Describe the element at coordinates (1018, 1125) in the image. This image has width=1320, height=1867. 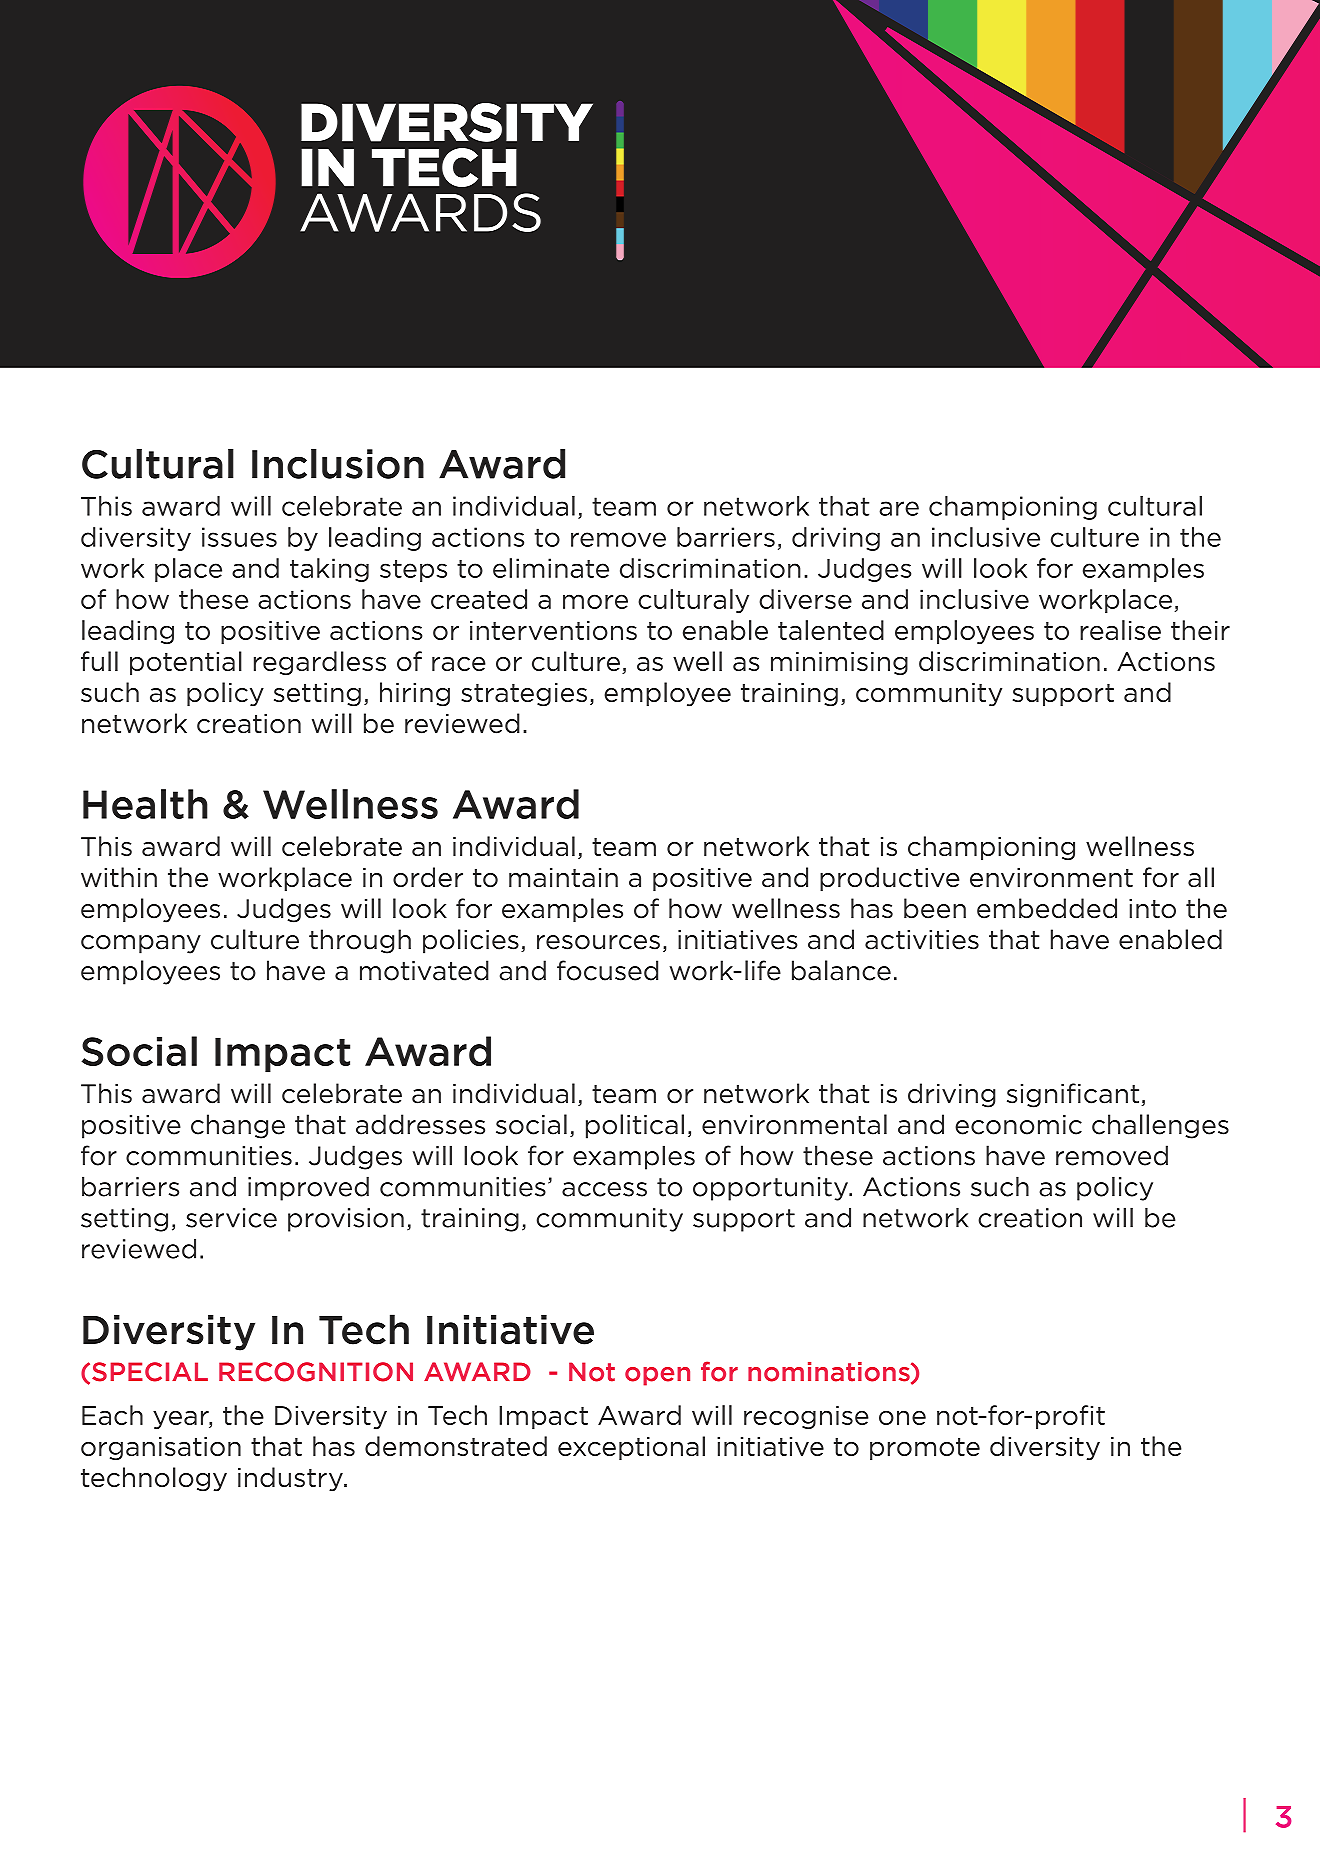
I see `economic` at that location.
